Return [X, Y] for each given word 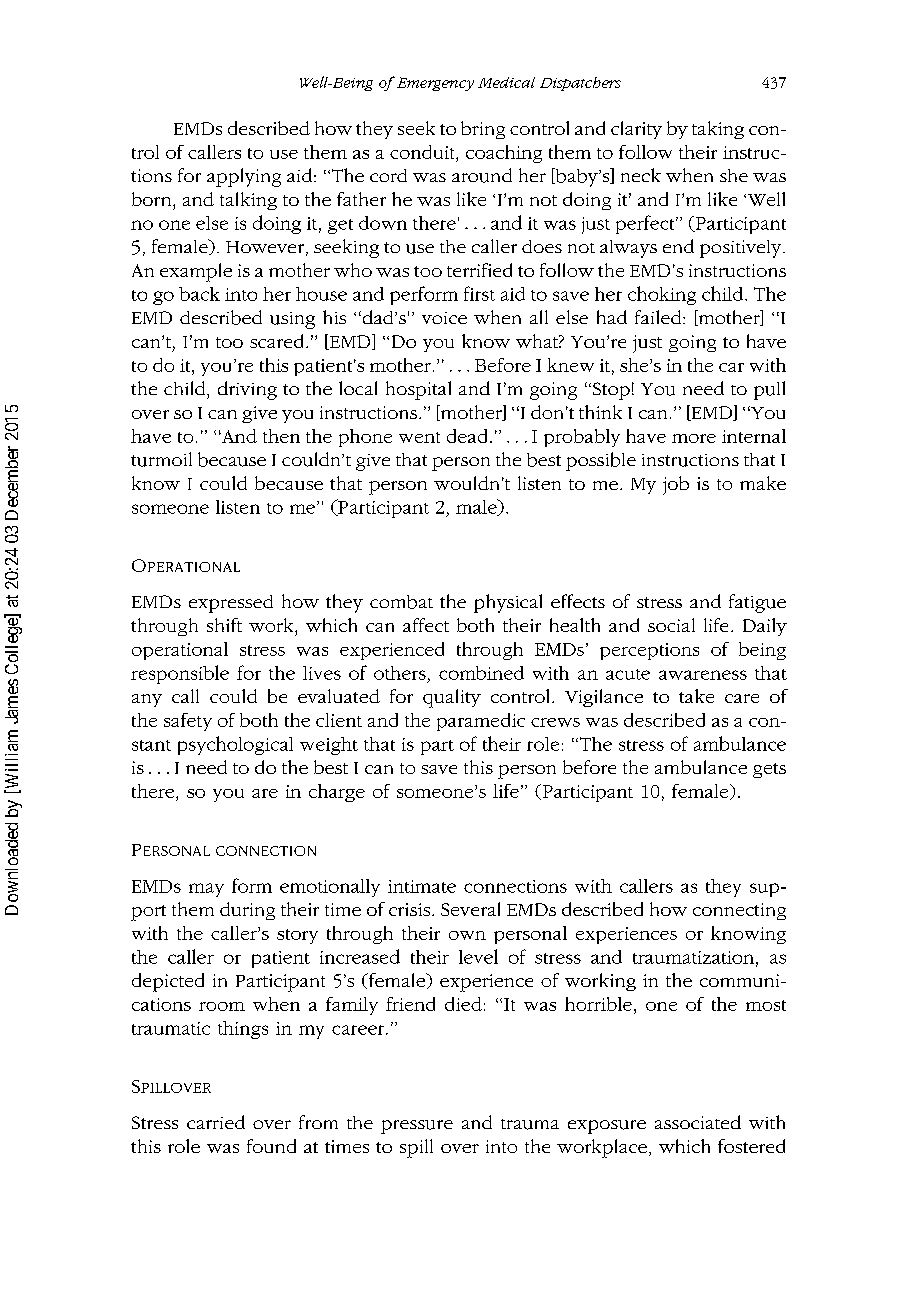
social [671, 625]
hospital [418, 390]
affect [426, 625]
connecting [739, 911]
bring [483, 130]
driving [247, 390]
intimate [422, 886]
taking [718, 130]
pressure [417, 1127]
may [206, 890]
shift [224, 625]
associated [698, 1122]
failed [659, 317]
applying [244, 177]
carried [216, 1122]
